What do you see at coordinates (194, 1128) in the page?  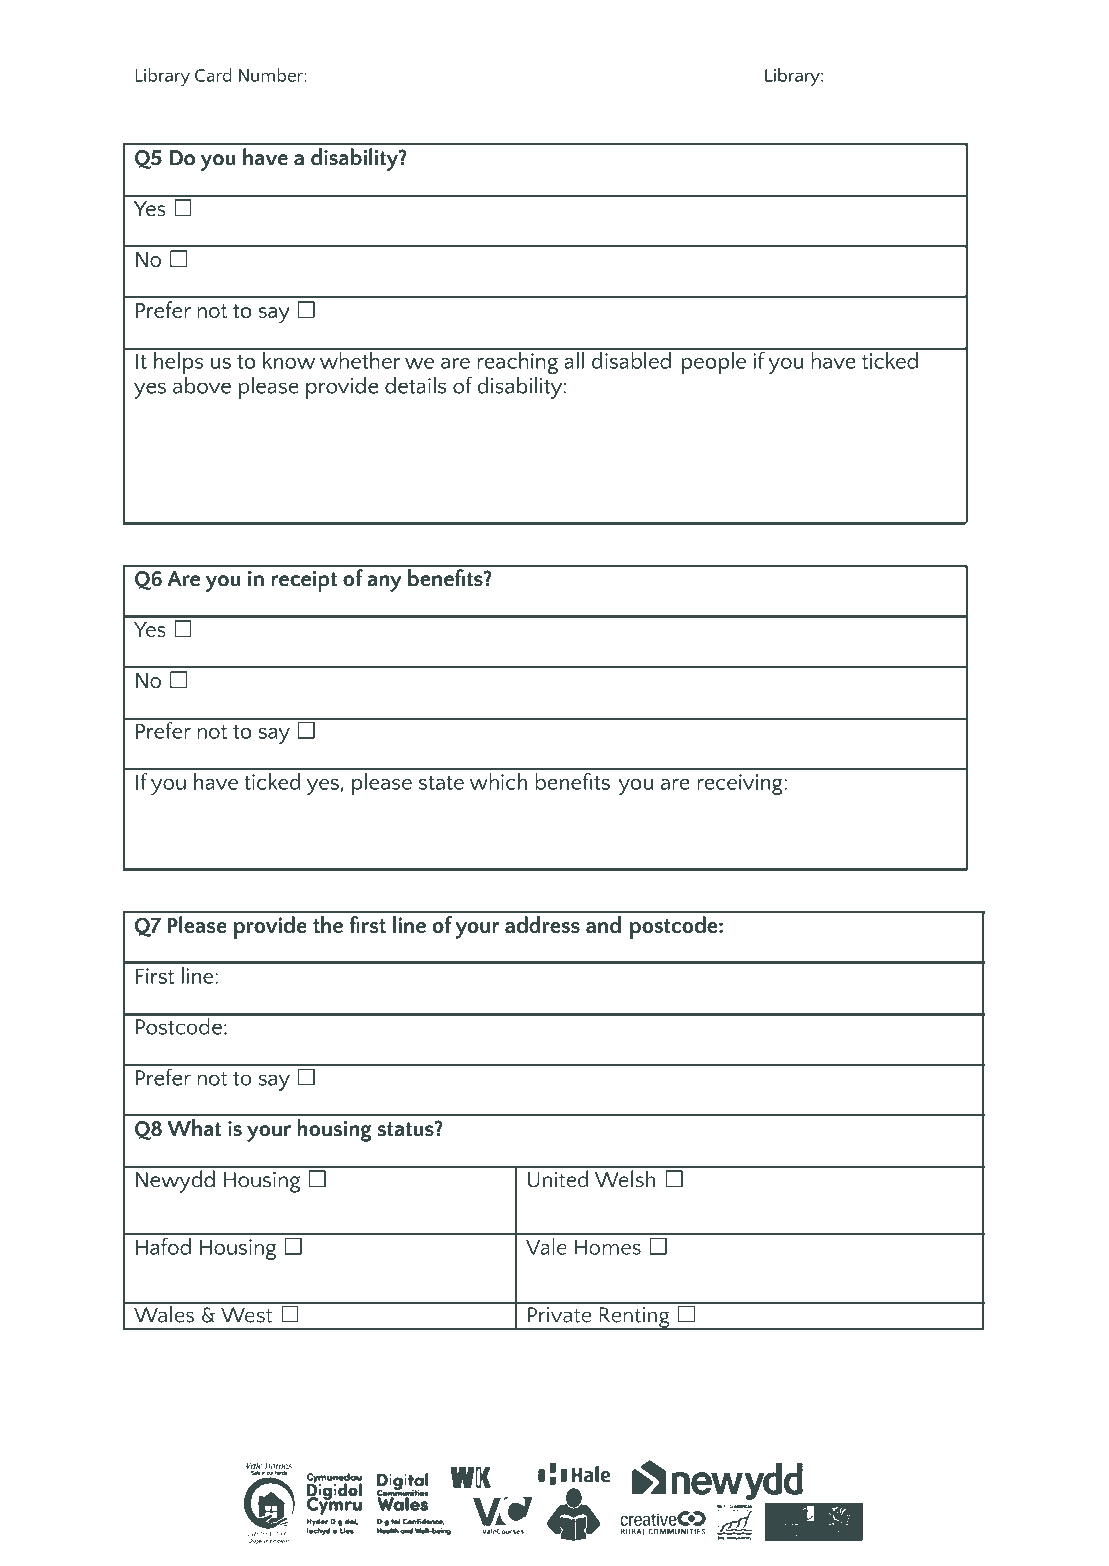 I see `What` at bounding box center [194, 1128].
